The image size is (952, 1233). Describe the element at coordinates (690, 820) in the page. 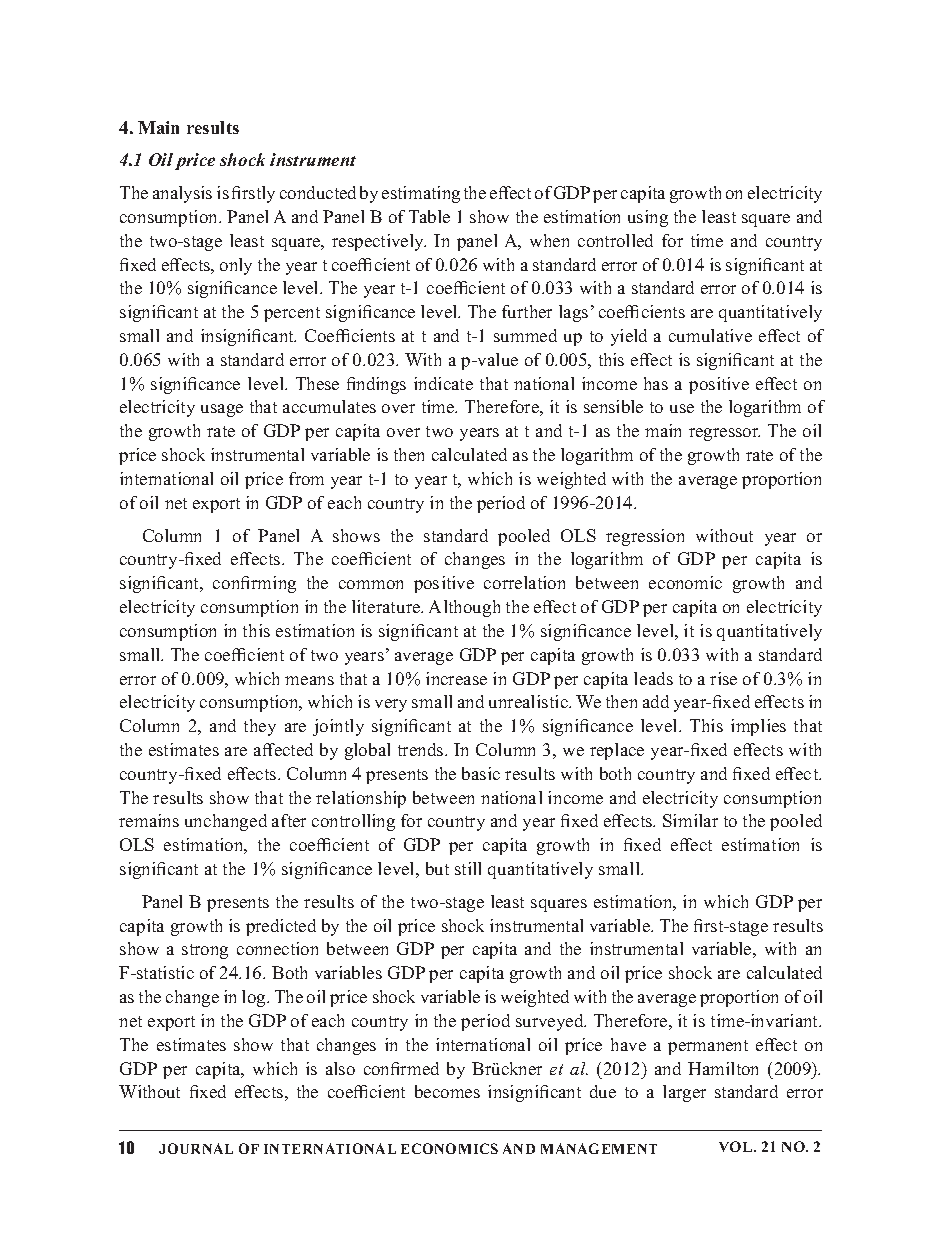

I see `Similar` at that location.
